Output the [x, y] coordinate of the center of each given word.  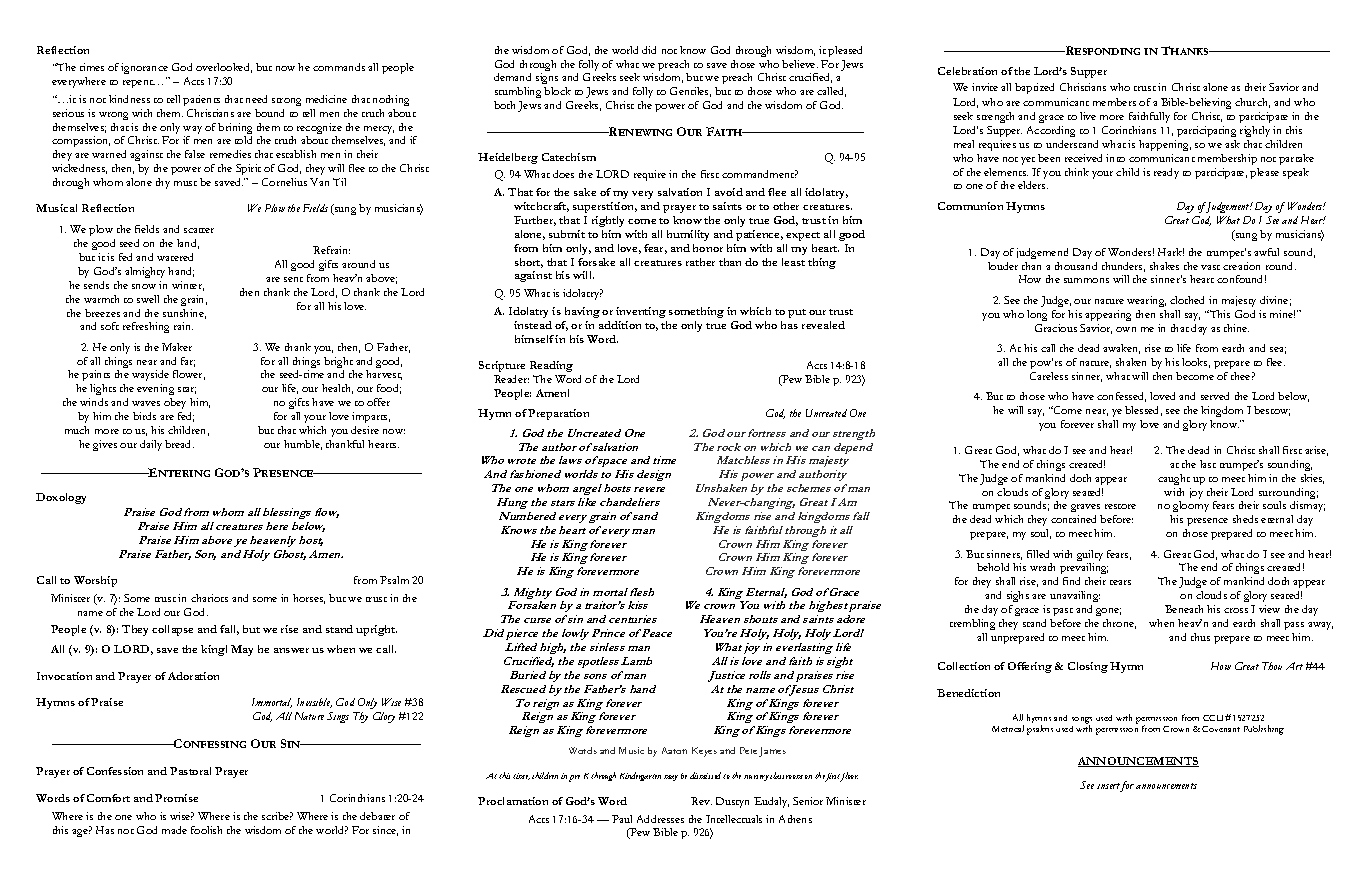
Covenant [1221, 729]
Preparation [558, 414]
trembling [972, 624]
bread [179, 444]
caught [1174, 479]
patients [201, 100]
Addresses [660, 819]
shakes [1164, 266]
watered [175, 257]
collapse [172, 630]
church [1252, 103]
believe [800, 64]
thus [1200, 637]
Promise [176, 798]
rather [700, 262]
